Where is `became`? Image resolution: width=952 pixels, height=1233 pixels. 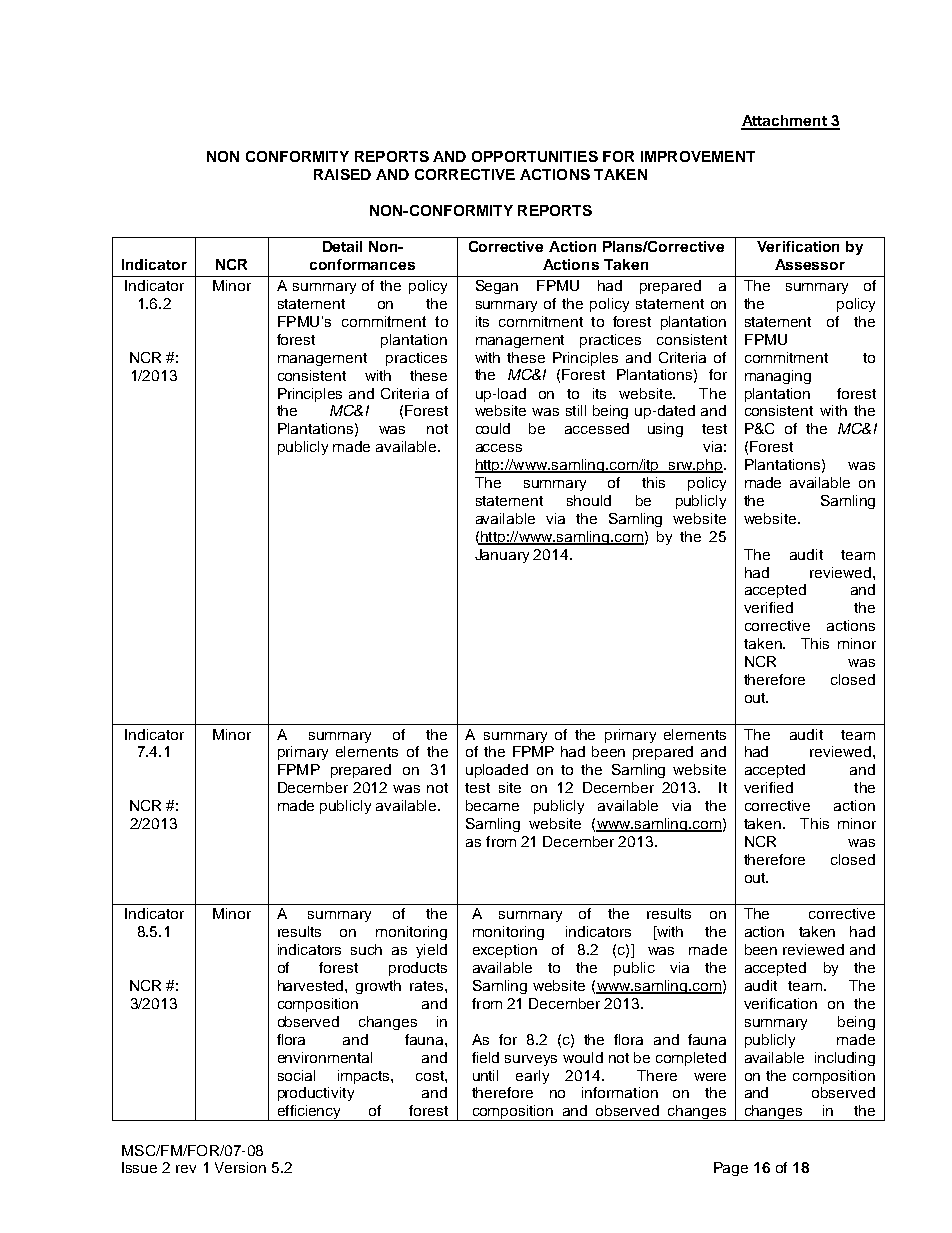 became is located at coordinates (492, 805).
